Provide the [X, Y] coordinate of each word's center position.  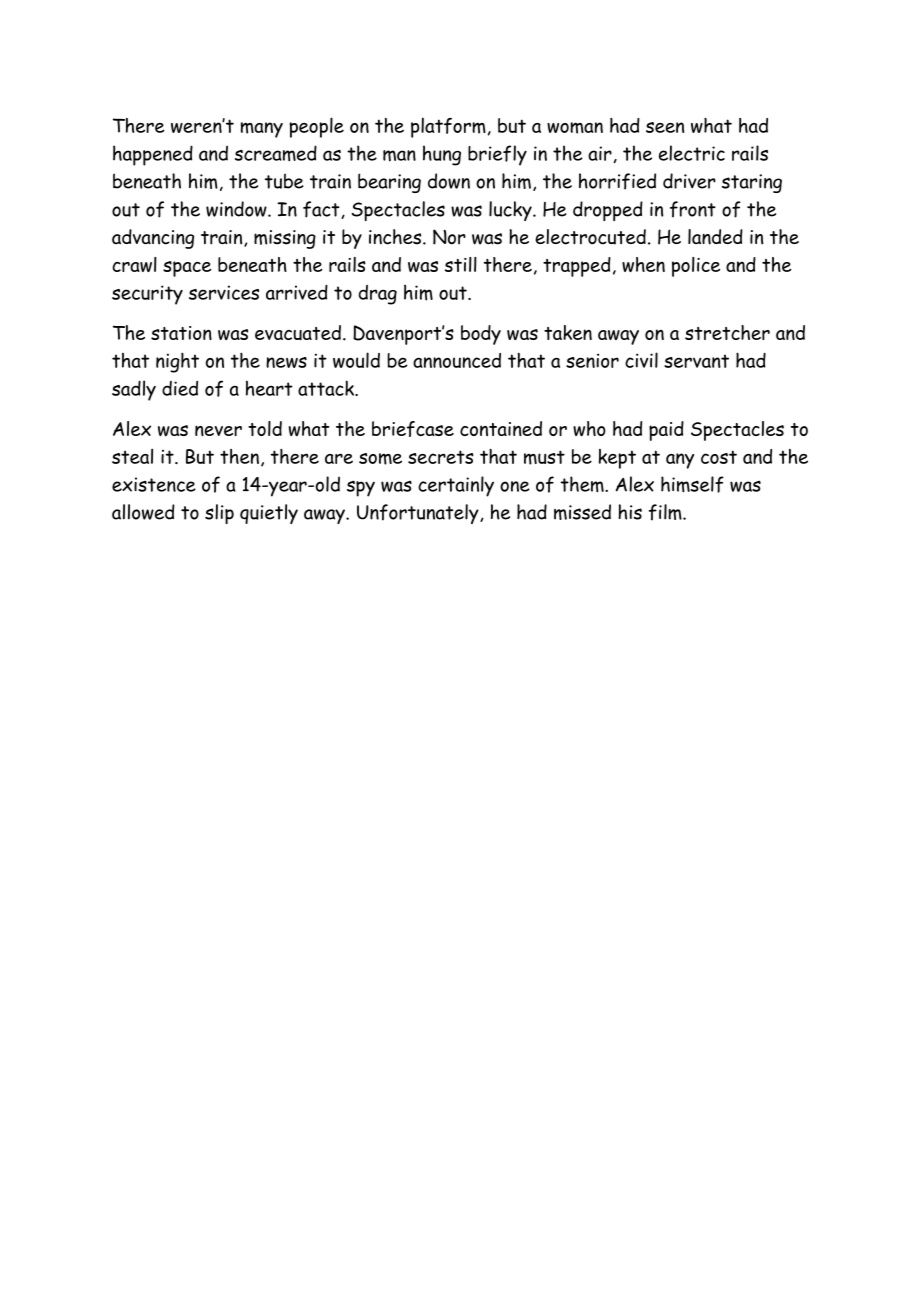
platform [448, 127]
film [666, 512]
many [262, 130]
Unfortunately [419, 514]
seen [665, 127]
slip [219, 514]
